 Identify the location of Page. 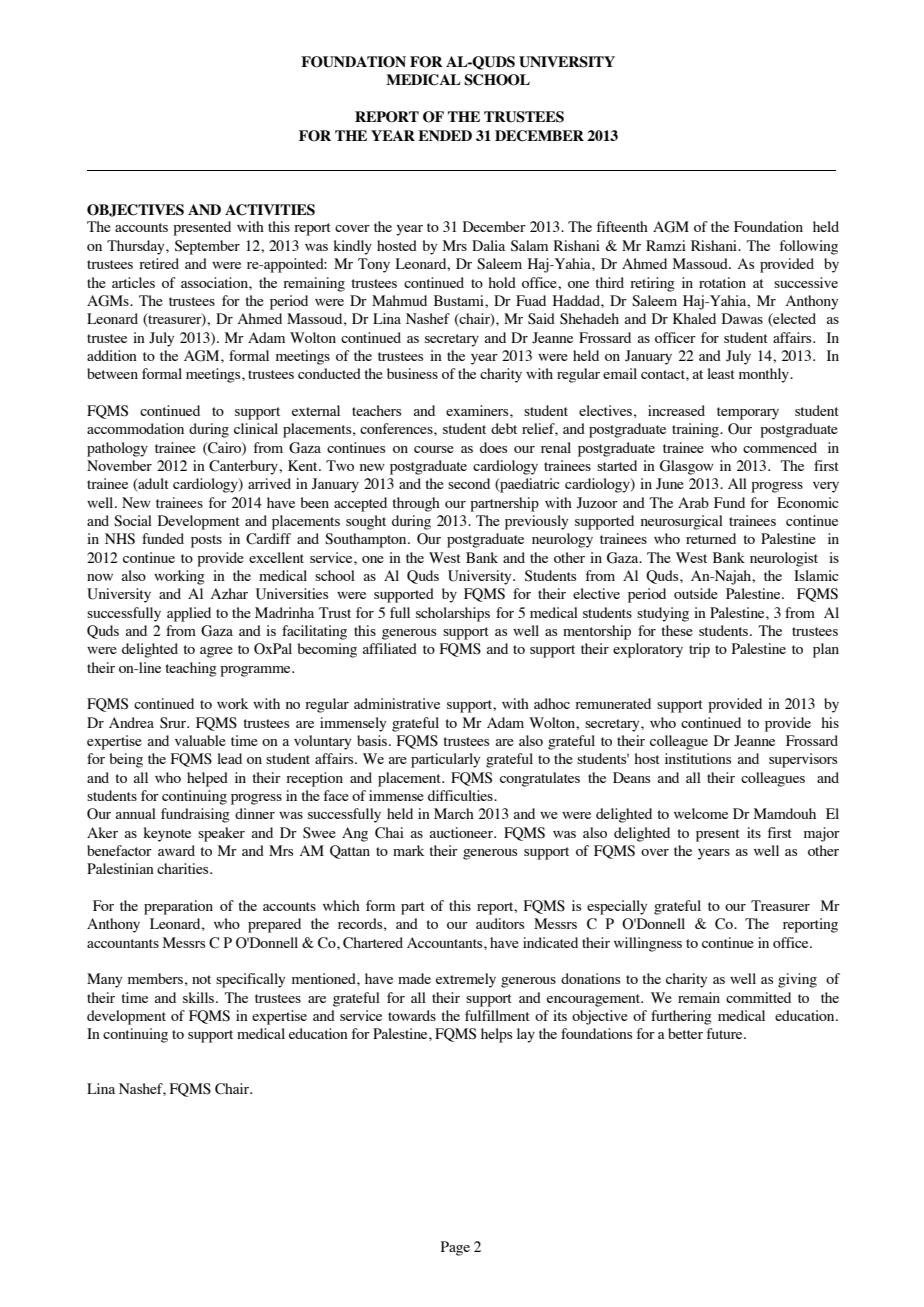
(455, 1248).
